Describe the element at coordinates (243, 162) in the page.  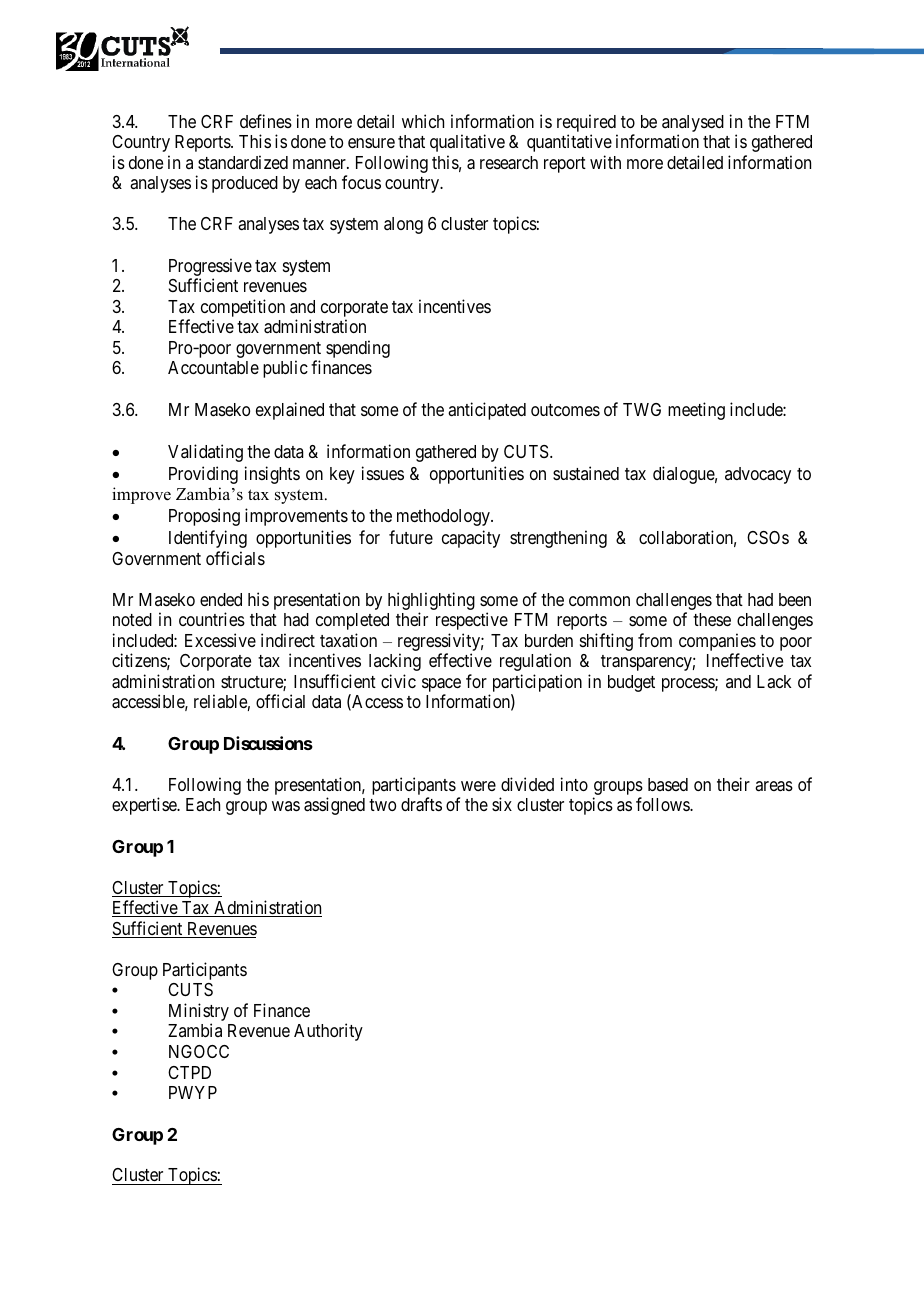
I see `standardized` at that location.
